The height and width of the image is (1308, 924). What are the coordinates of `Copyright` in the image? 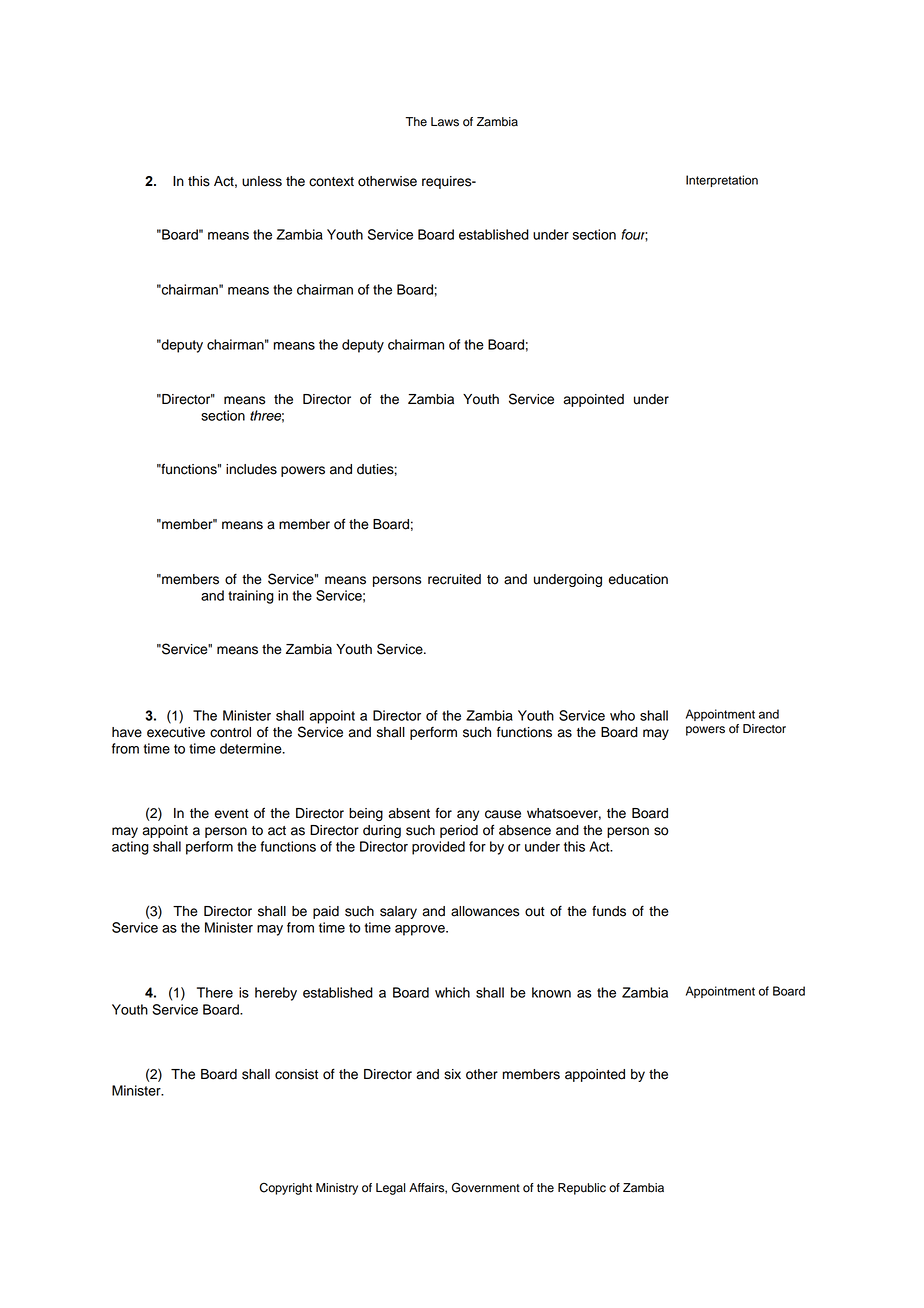 It's located at (285, 1189).
